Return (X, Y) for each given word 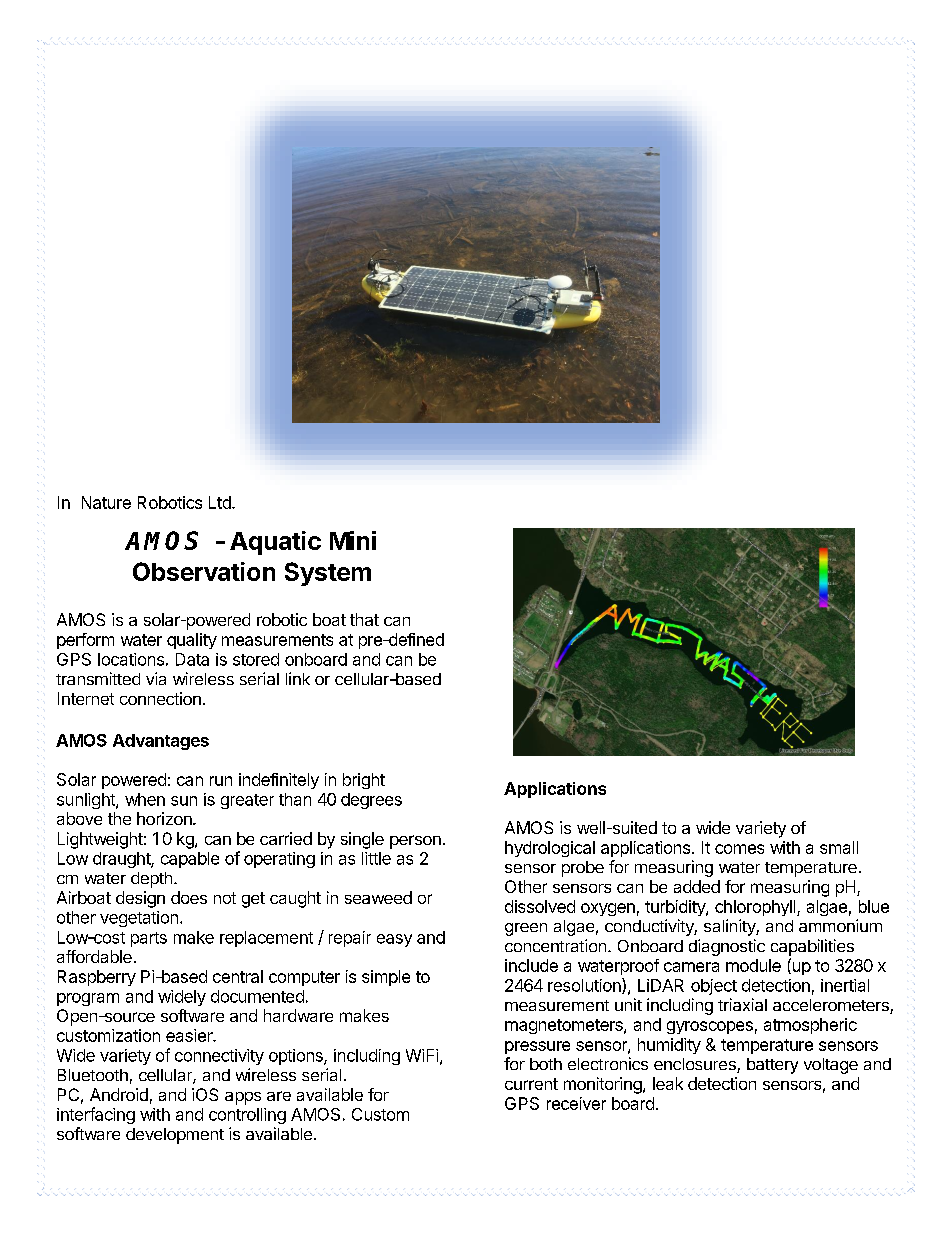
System (328, 574)
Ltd (221, 502)
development (175, 1136)
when (145, 799)
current (531, 1084)
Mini (353, 540)
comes (739, 849)
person (415, 842)
